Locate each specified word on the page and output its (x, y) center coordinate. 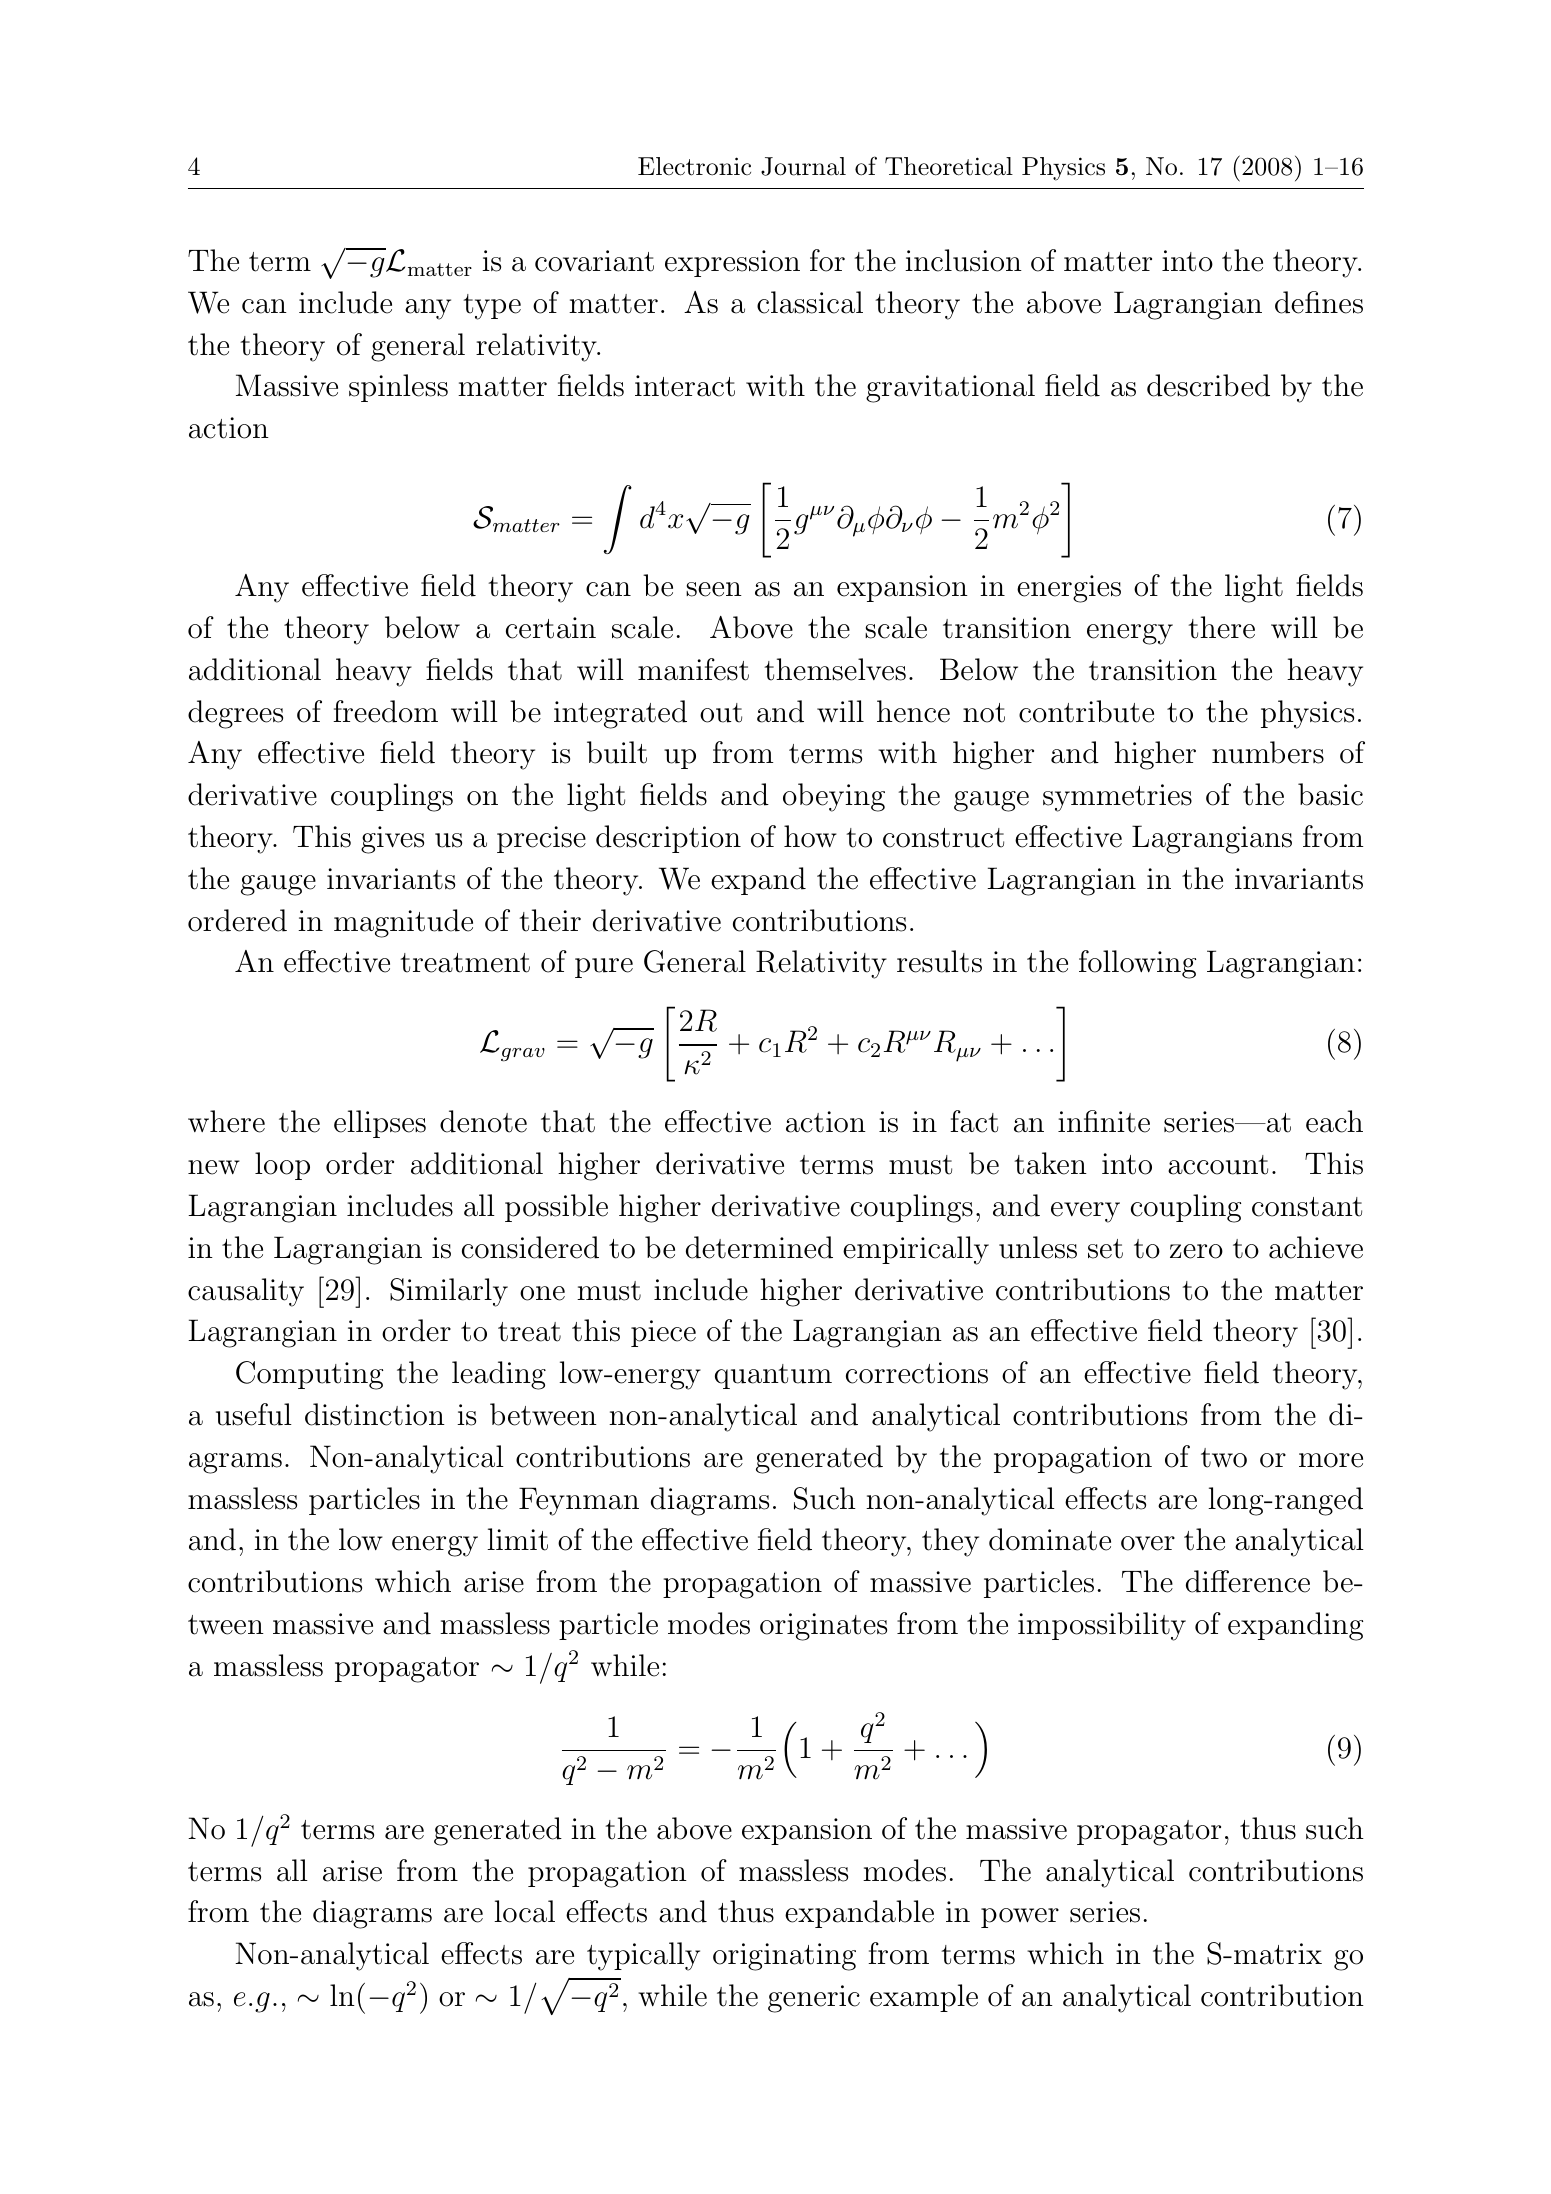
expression (732, 263)
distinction (375, 1414)
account (1218, 1165)
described (1208, 385)
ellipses (380, 1124)
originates (823, 1627)
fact (974, 1121)
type (492, 307)
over (1148, 1543)
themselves (835, 669)
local (524, 1911)
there (1221, 627)
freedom (385, 711)
